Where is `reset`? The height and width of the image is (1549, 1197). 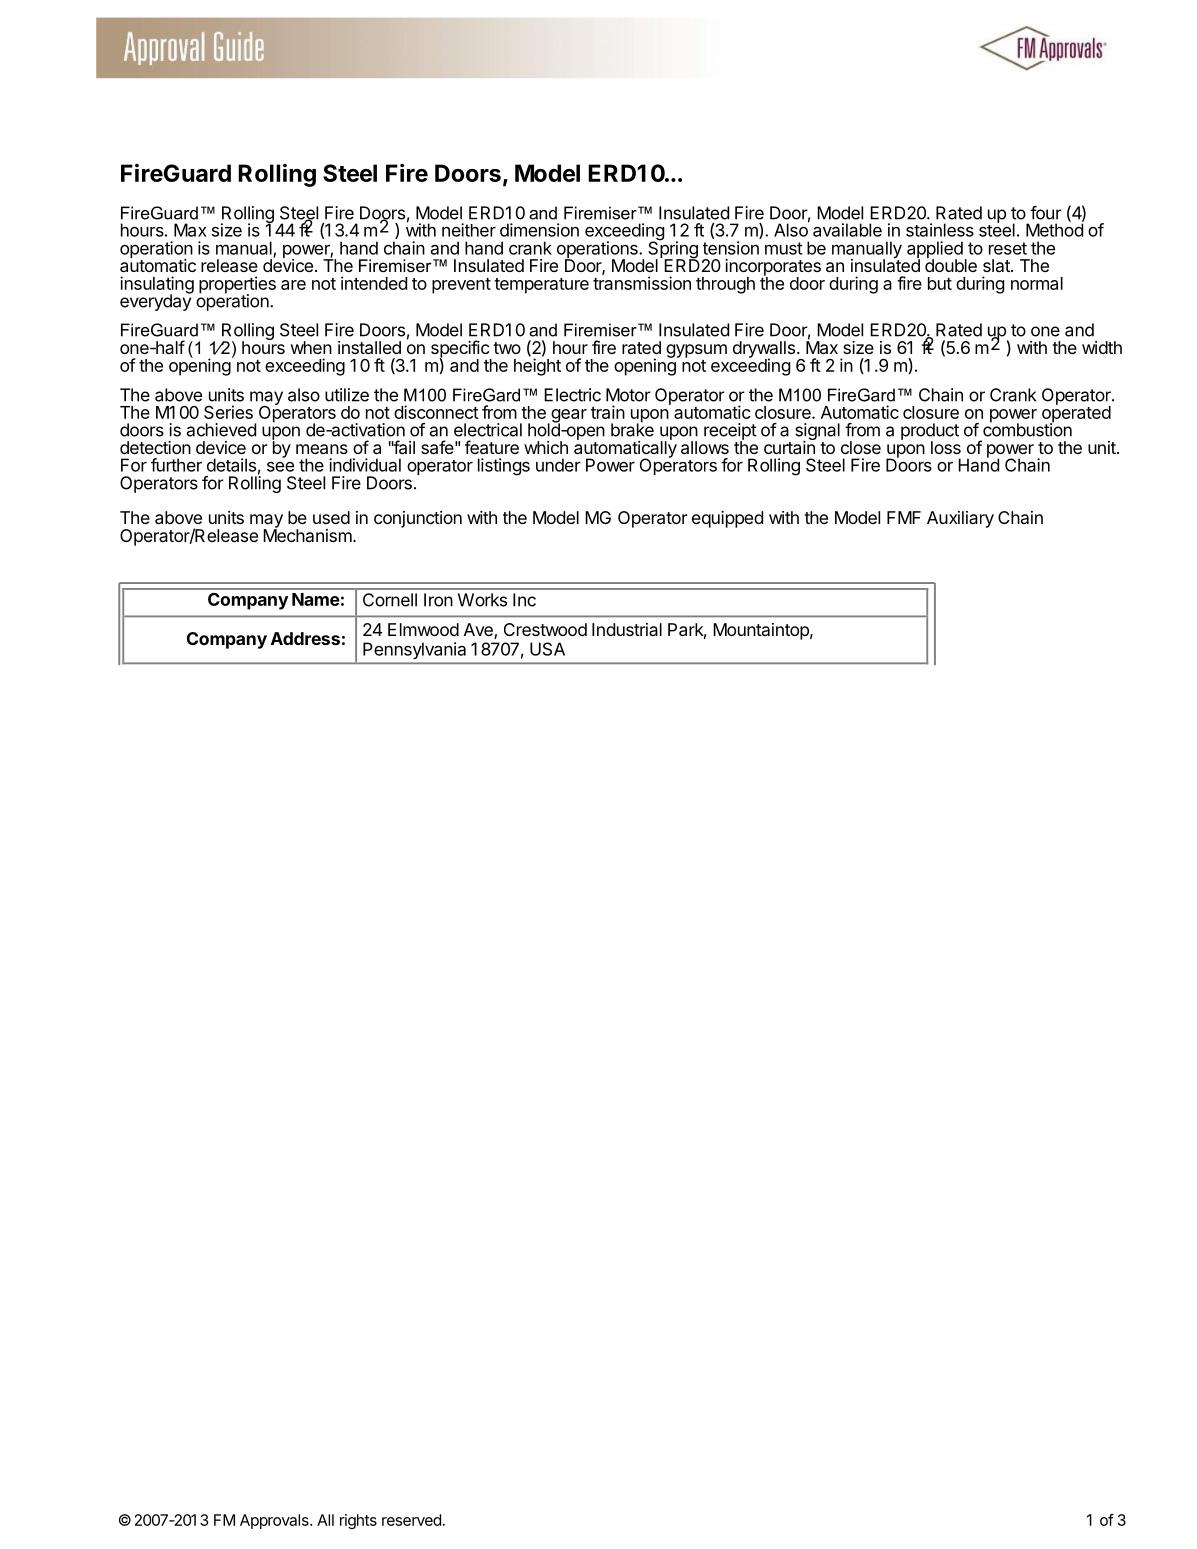
reset is located at coordinates (1008, 248).
